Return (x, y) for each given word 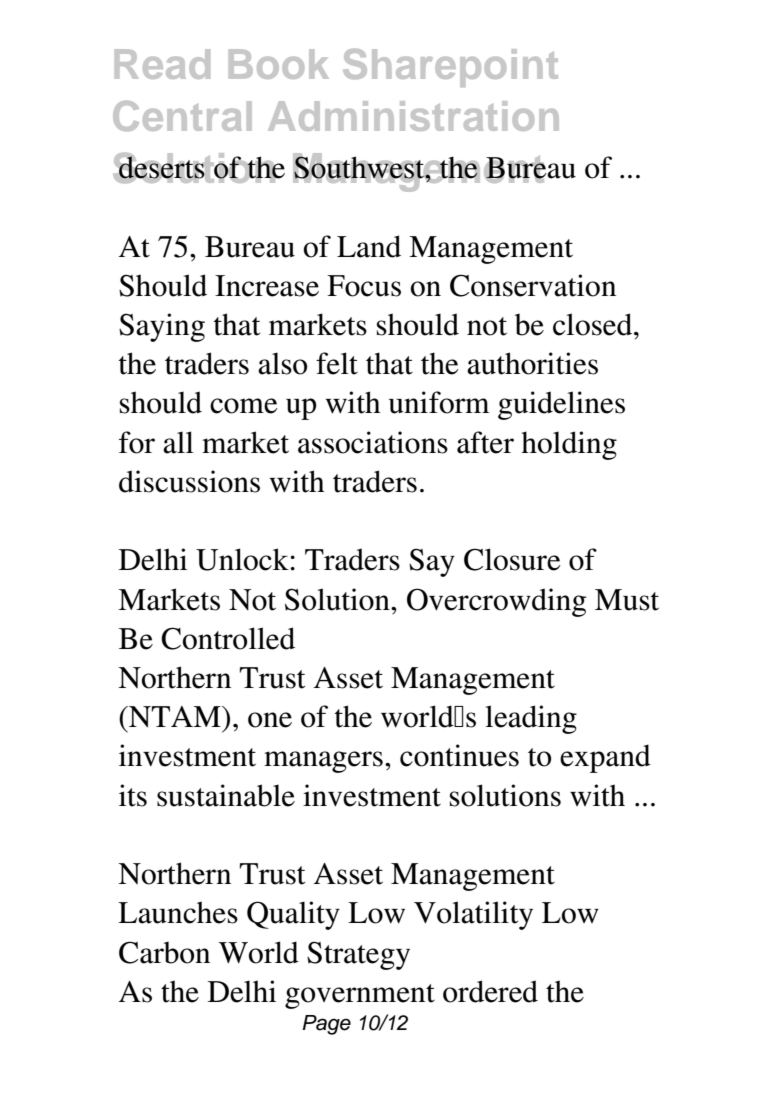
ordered (490, 991)
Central (182, 116)
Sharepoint (450, 68)
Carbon (164, 952)
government (360, 996)
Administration (413, 116)
